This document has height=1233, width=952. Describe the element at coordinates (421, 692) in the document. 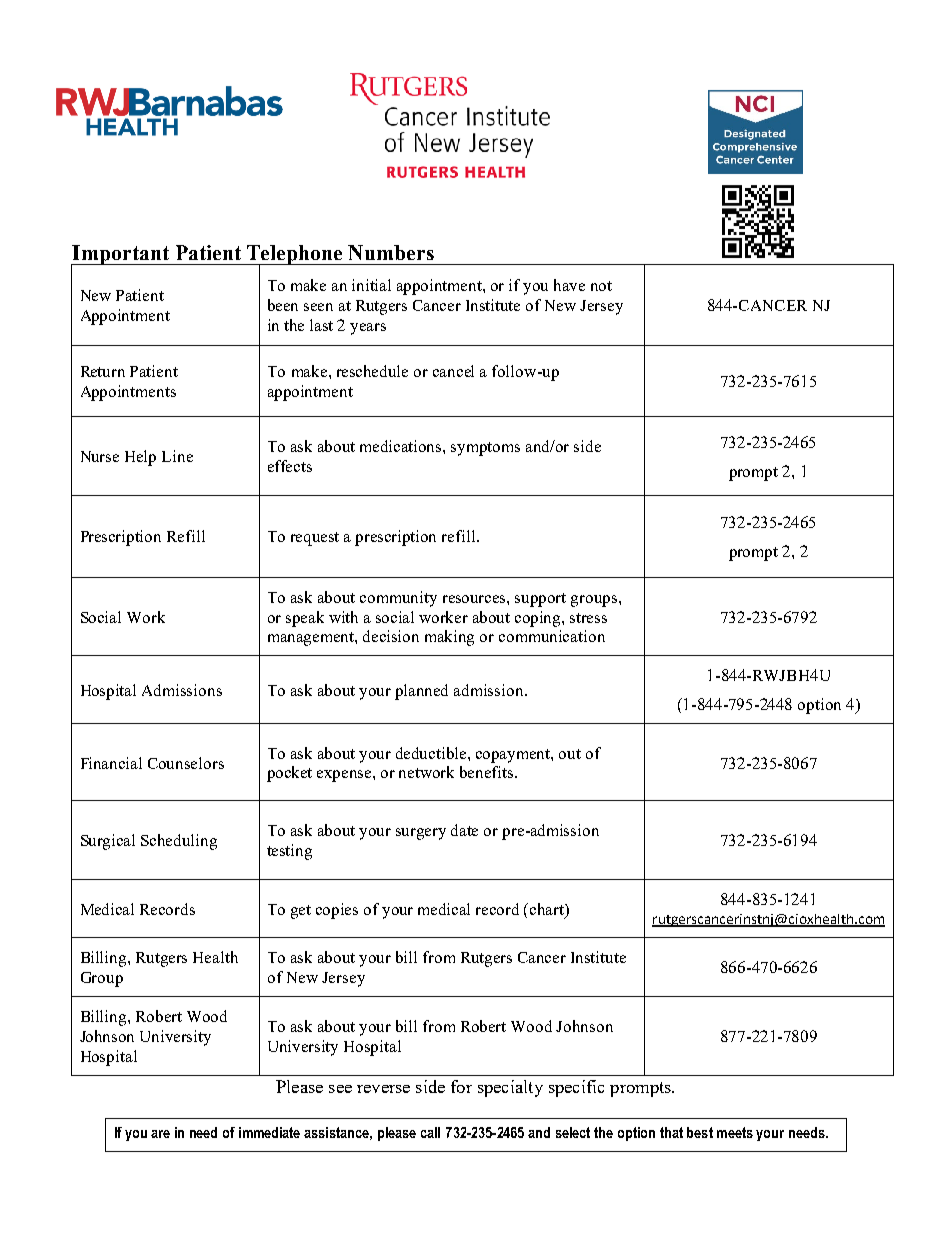

I see `planned` at that location.
